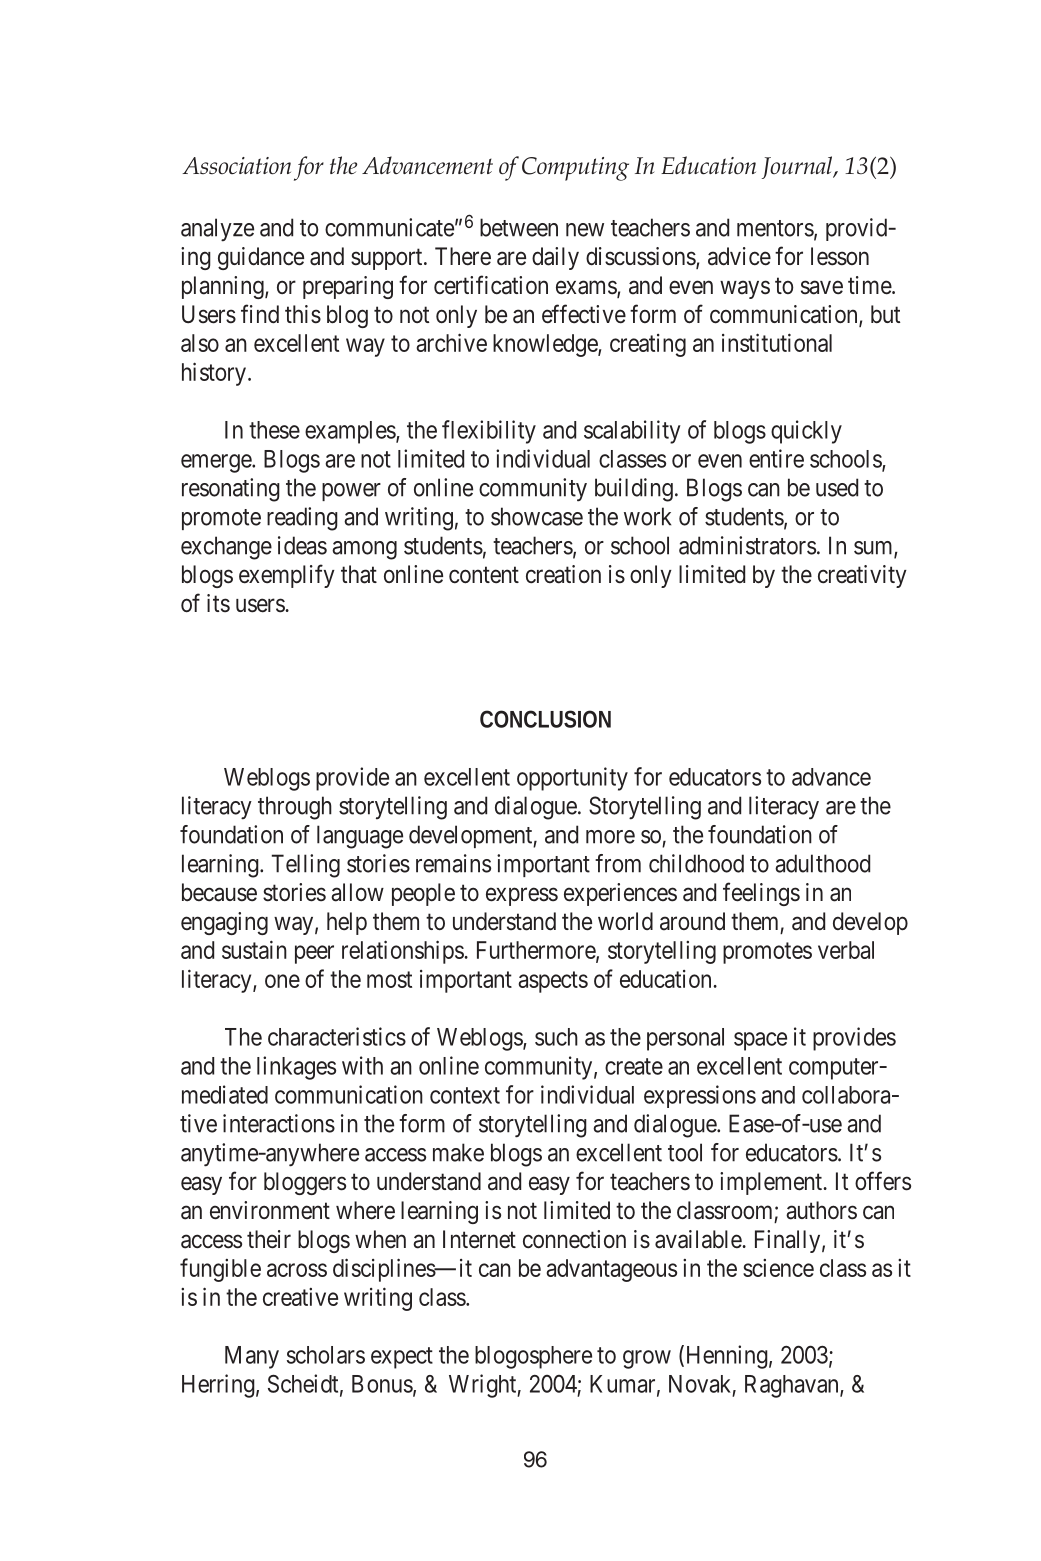 This screenshot has width=1041, height=1561. Describe the element at coordinates (252, 1357) in the screenshot. I see `Many` at that location.
